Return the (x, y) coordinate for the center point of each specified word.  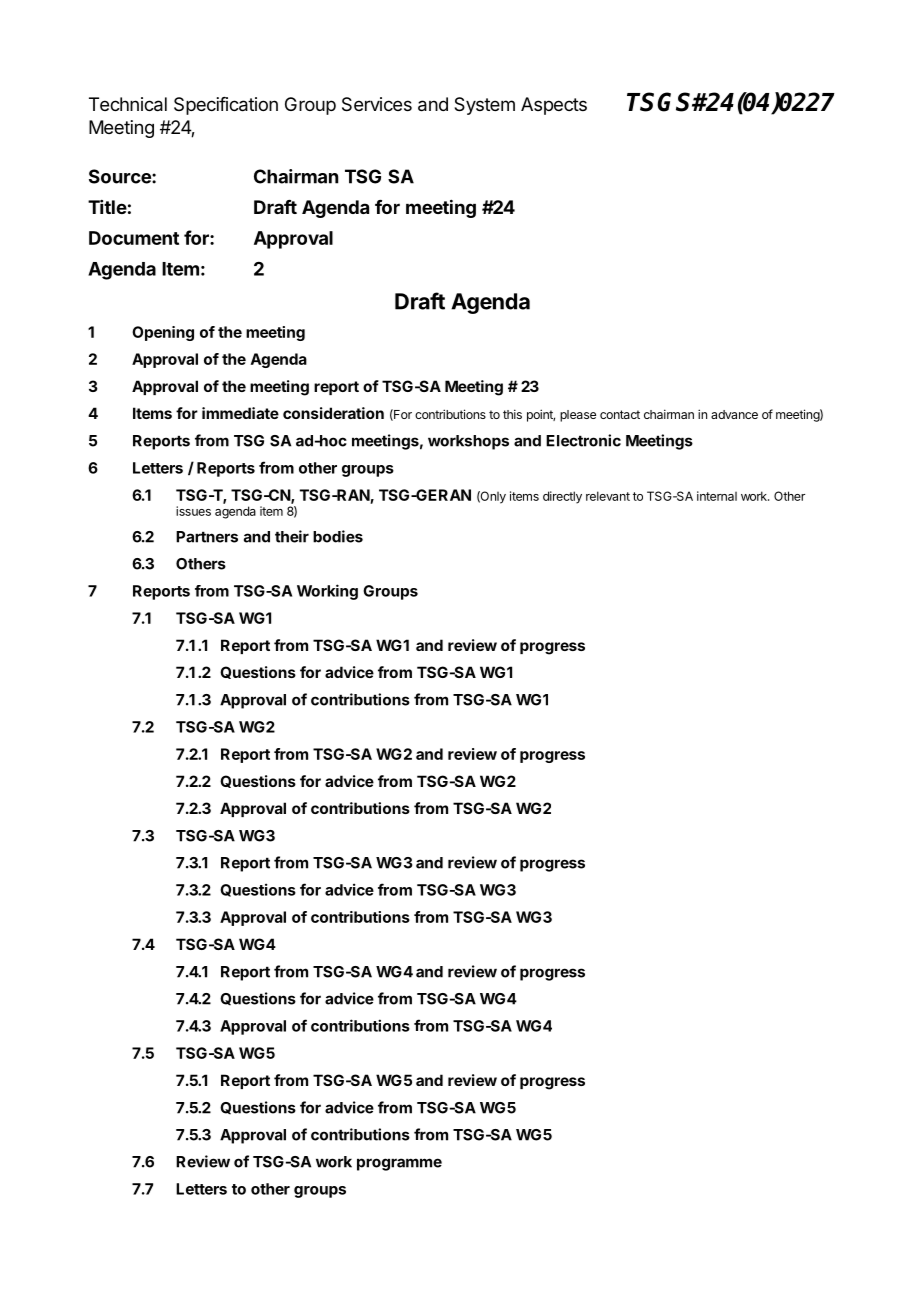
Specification (226, 106)
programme (399, 1164)
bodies (338, 536)
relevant (608, 496)
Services (377, 104)
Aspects (554, 106)
